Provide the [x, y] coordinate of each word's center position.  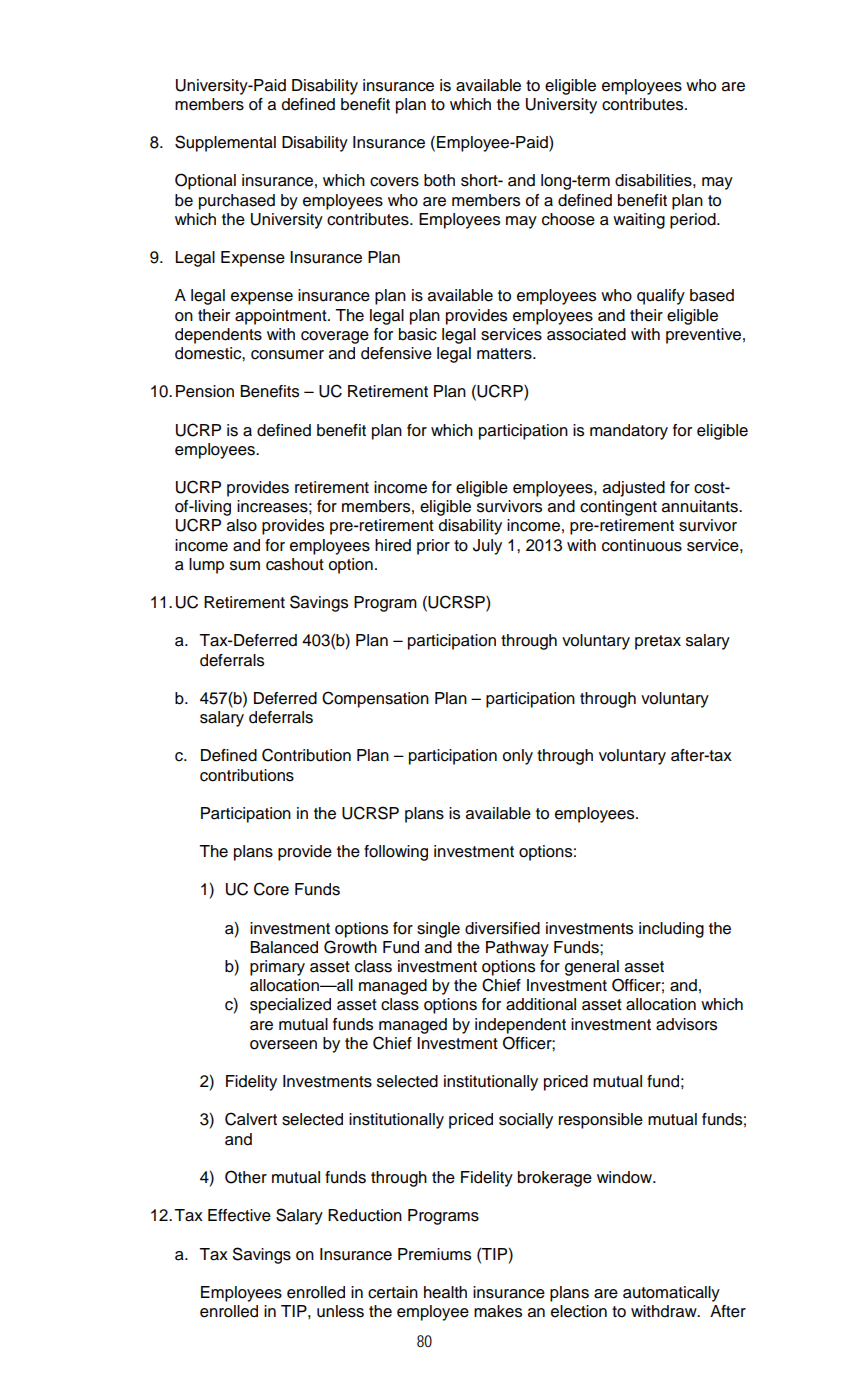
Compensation [375, 699]
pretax [658, 642]
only [518, 757]
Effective [239, 1215]
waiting [639, 221]
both [439, 180]
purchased [237, 202]
